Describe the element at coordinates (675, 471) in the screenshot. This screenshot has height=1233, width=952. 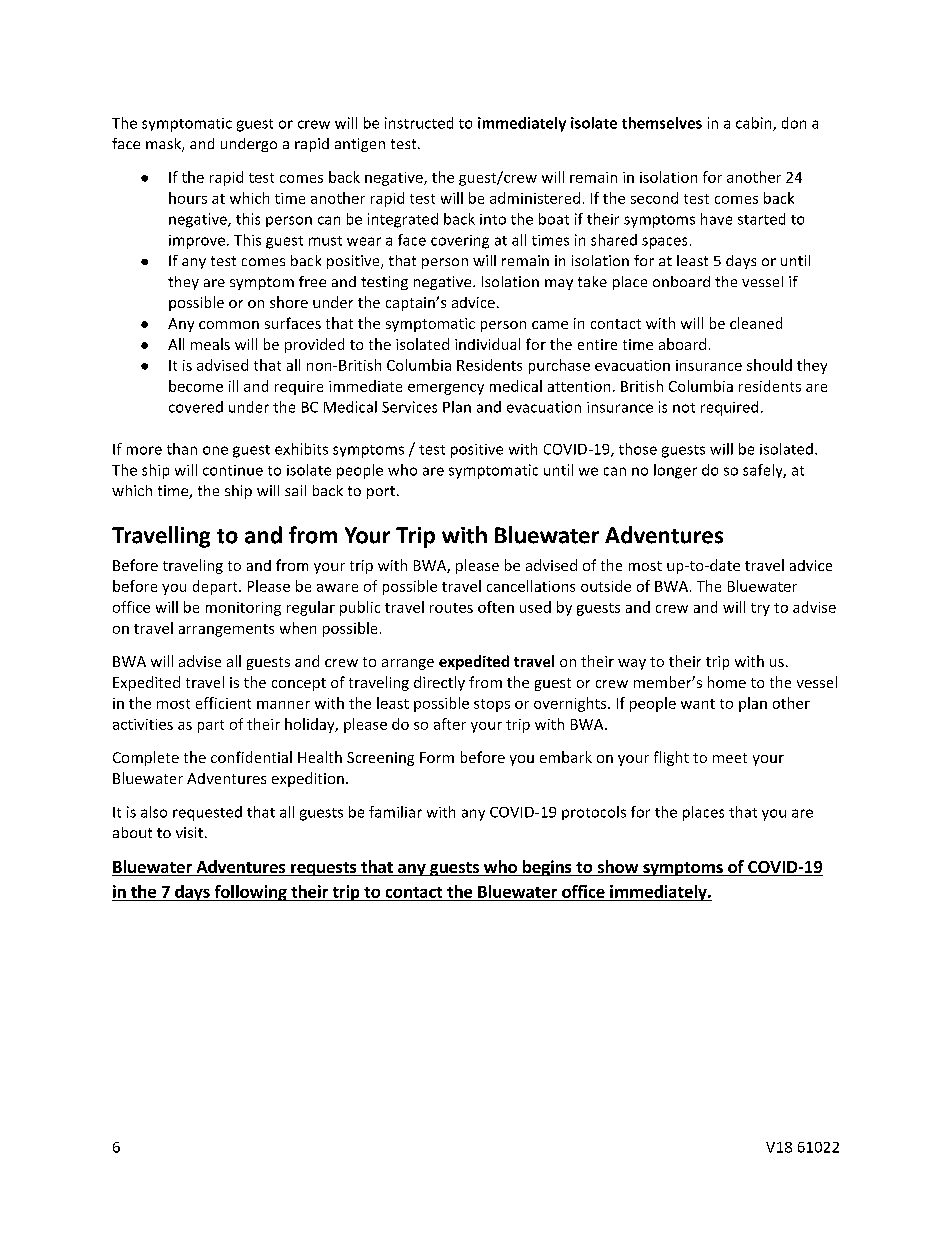
I see `longer` at that location.
